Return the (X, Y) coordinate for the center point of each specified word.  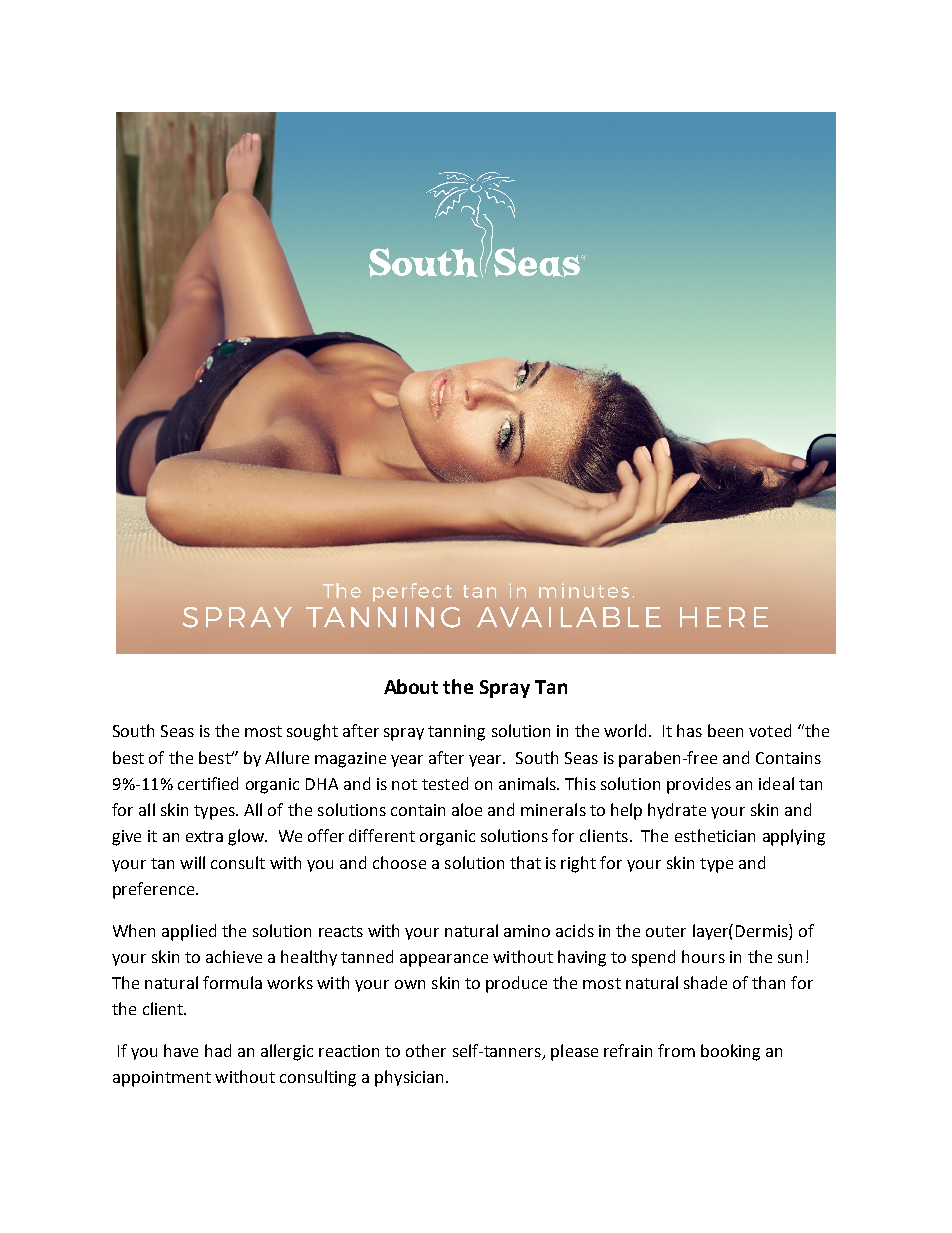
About (411, 686)
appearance (444, 960)
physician (409, 1078)
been (725, 730)
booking (730, 1052)
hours (703, 956)
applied (189, 932)
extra (204, 836)
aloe (467, 809)
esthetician (715, 835)
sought (312, 732)
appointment (162, 1079)
